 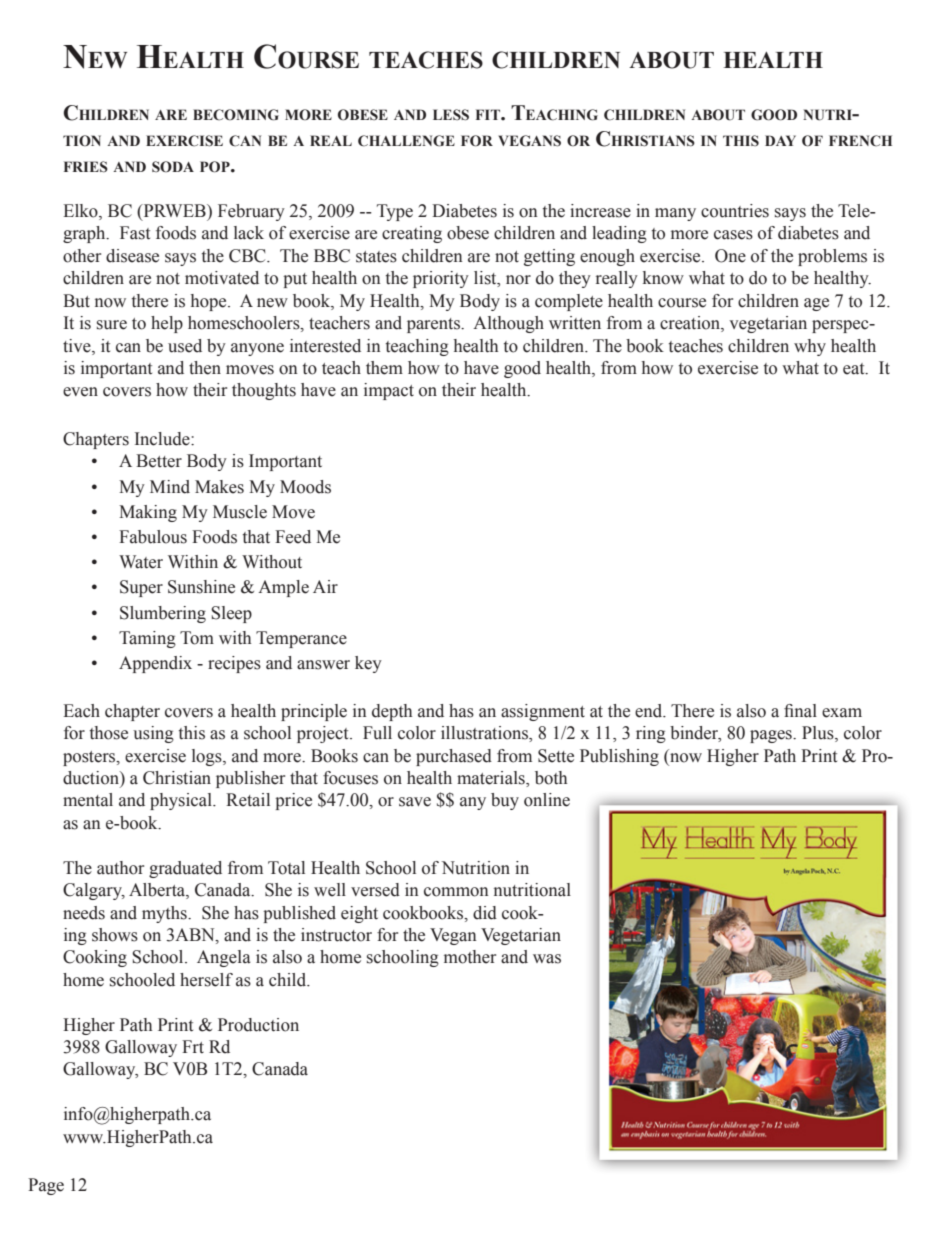 What do you see at coordinates (800, 711) in the page?
I see `final` at bounding box center [800, 711].
